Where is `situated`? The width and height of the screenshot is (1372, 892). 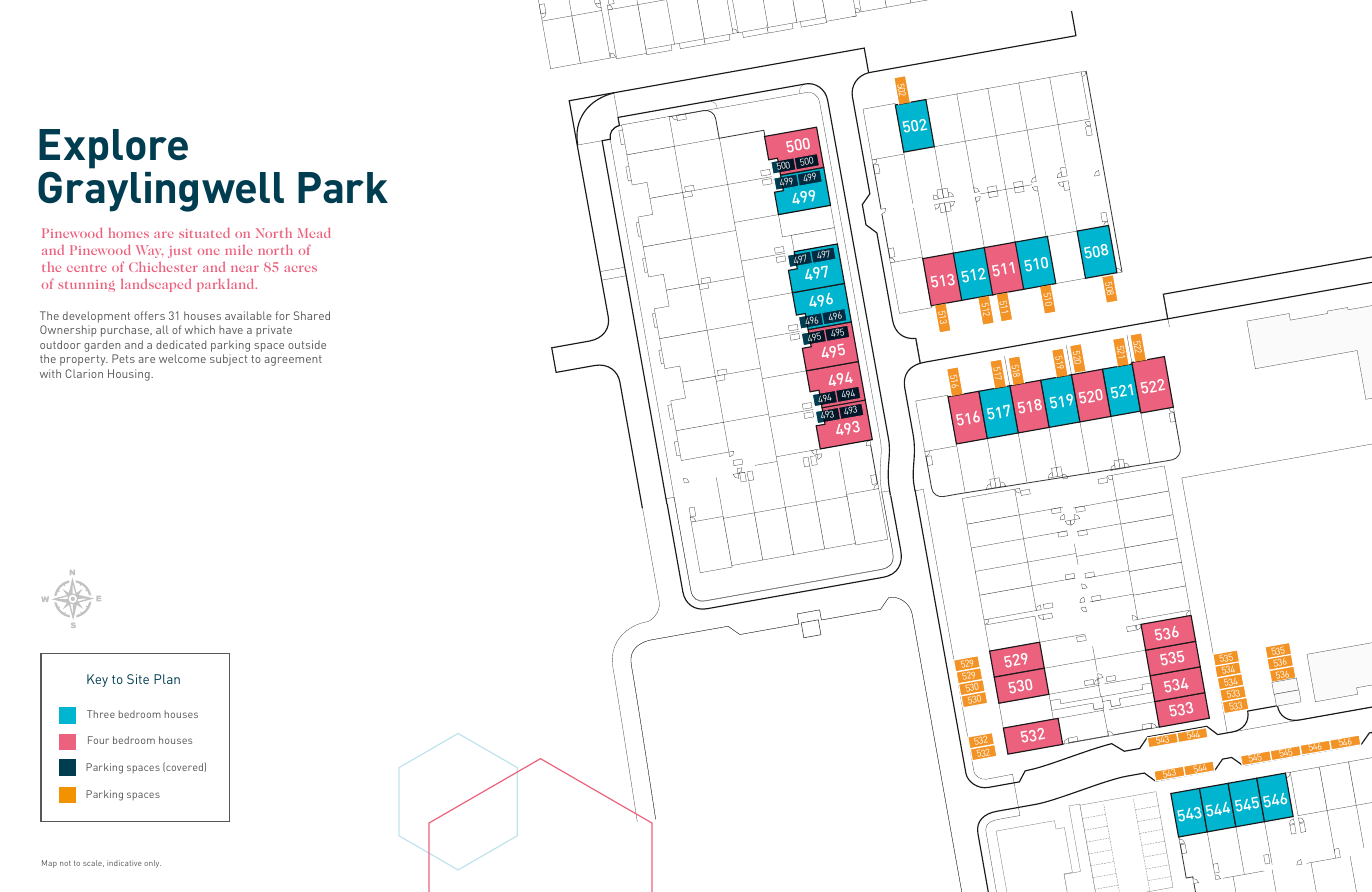
situated is located at coordinates (204, 233).
